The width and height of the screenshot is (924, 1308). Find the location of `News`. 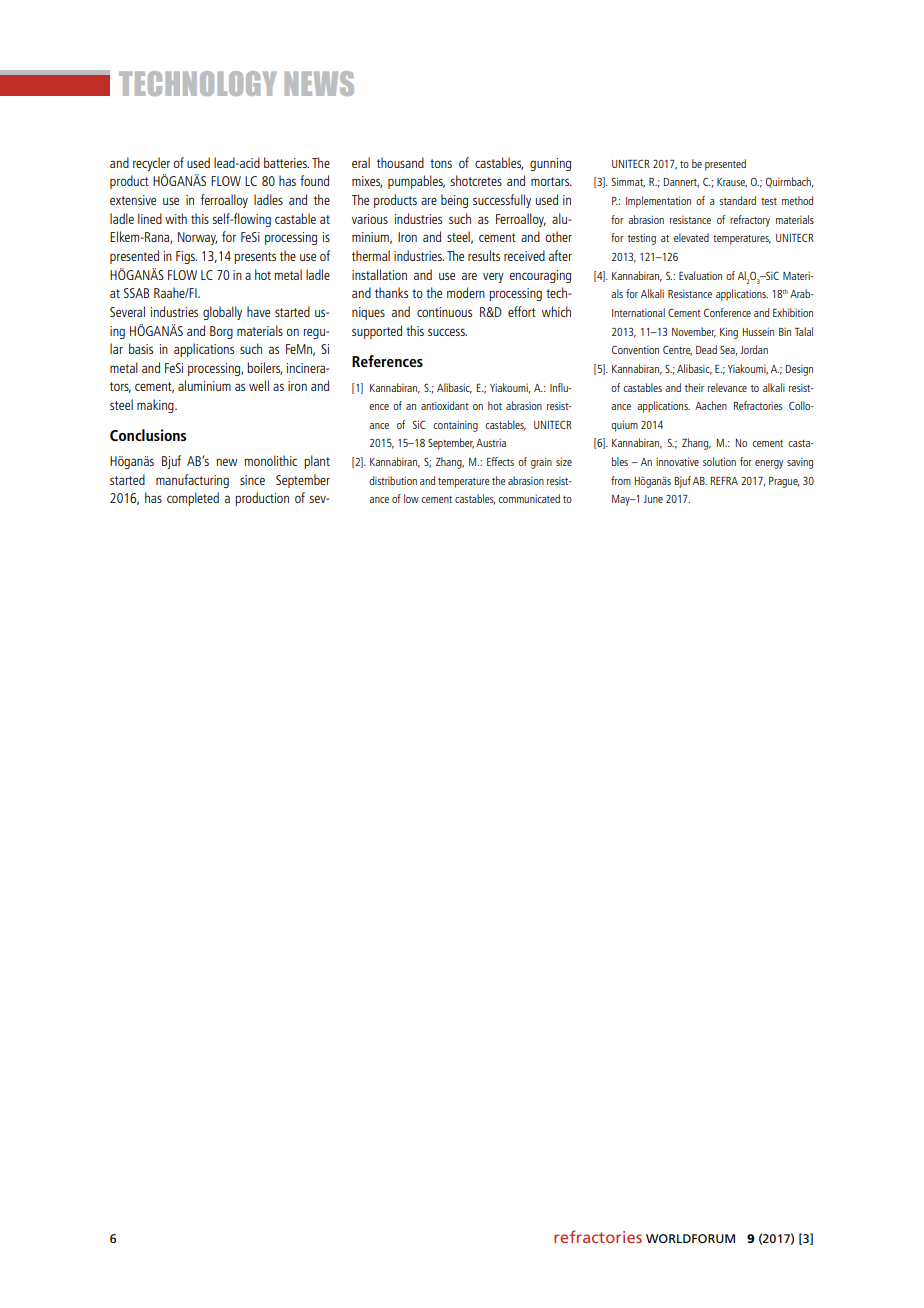

News is located at coordinates (319, 83).
